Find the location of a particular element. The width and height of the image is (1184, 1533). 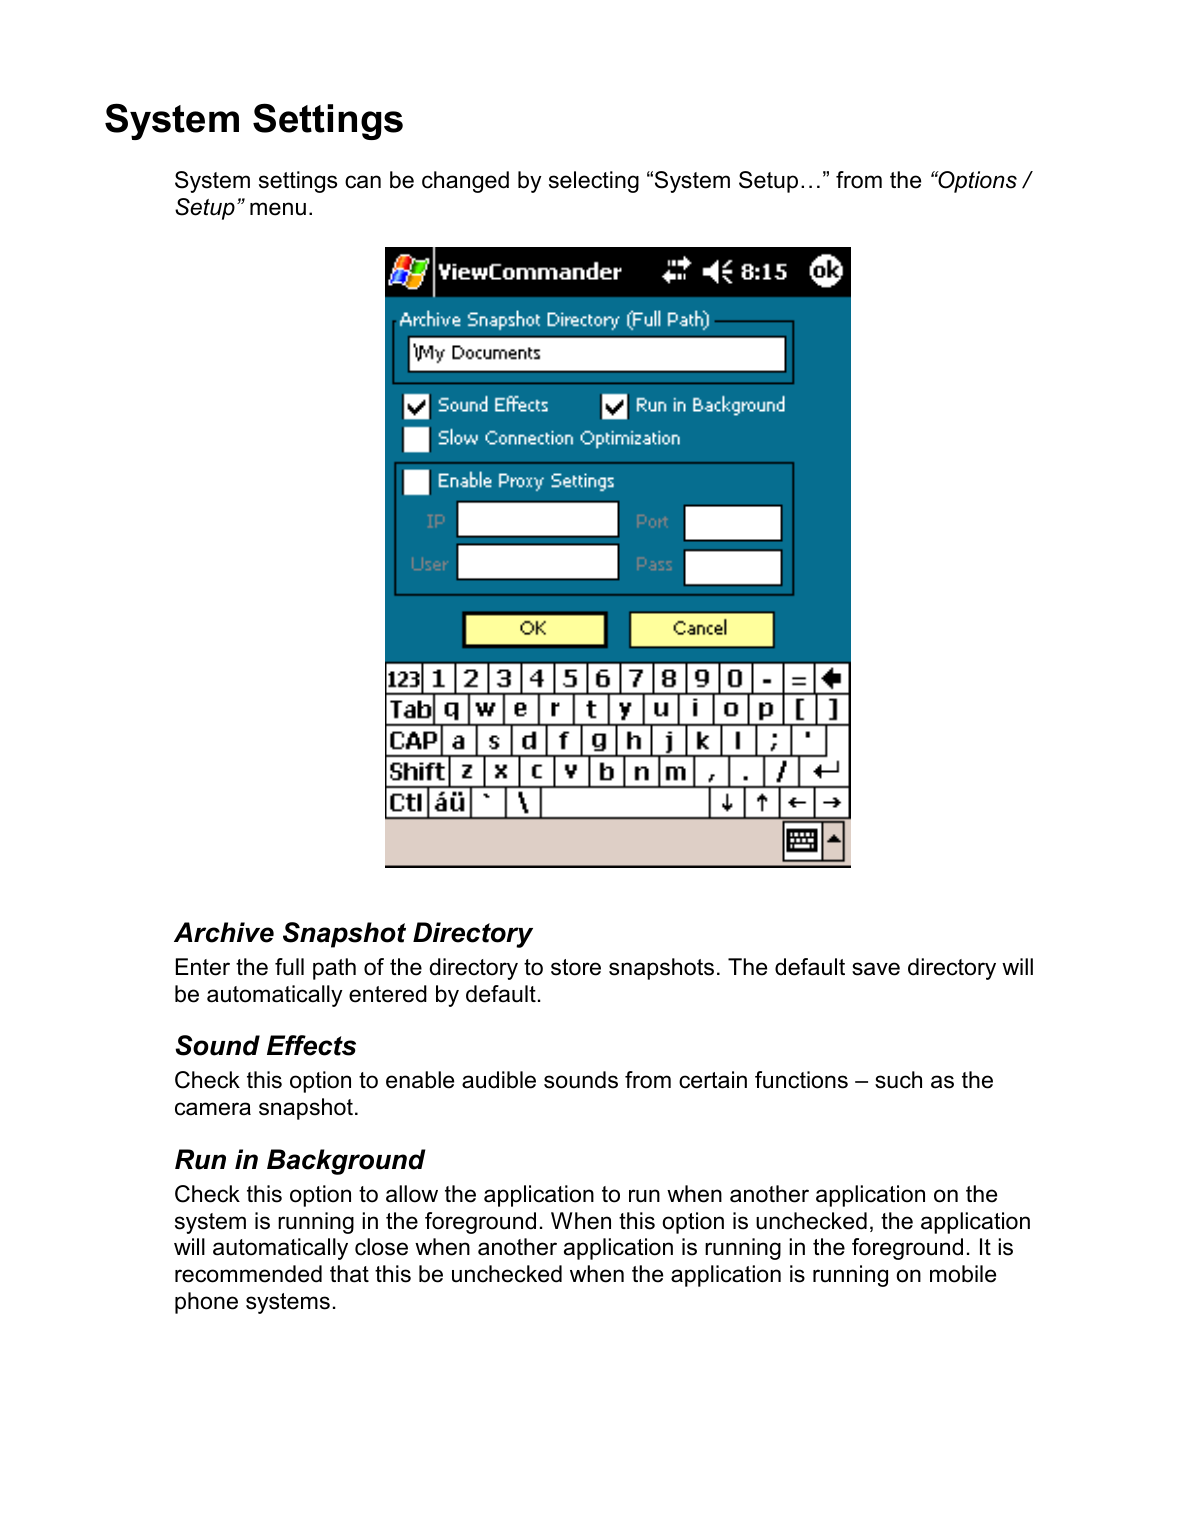

selecting is located at coordinates (594, 182).
